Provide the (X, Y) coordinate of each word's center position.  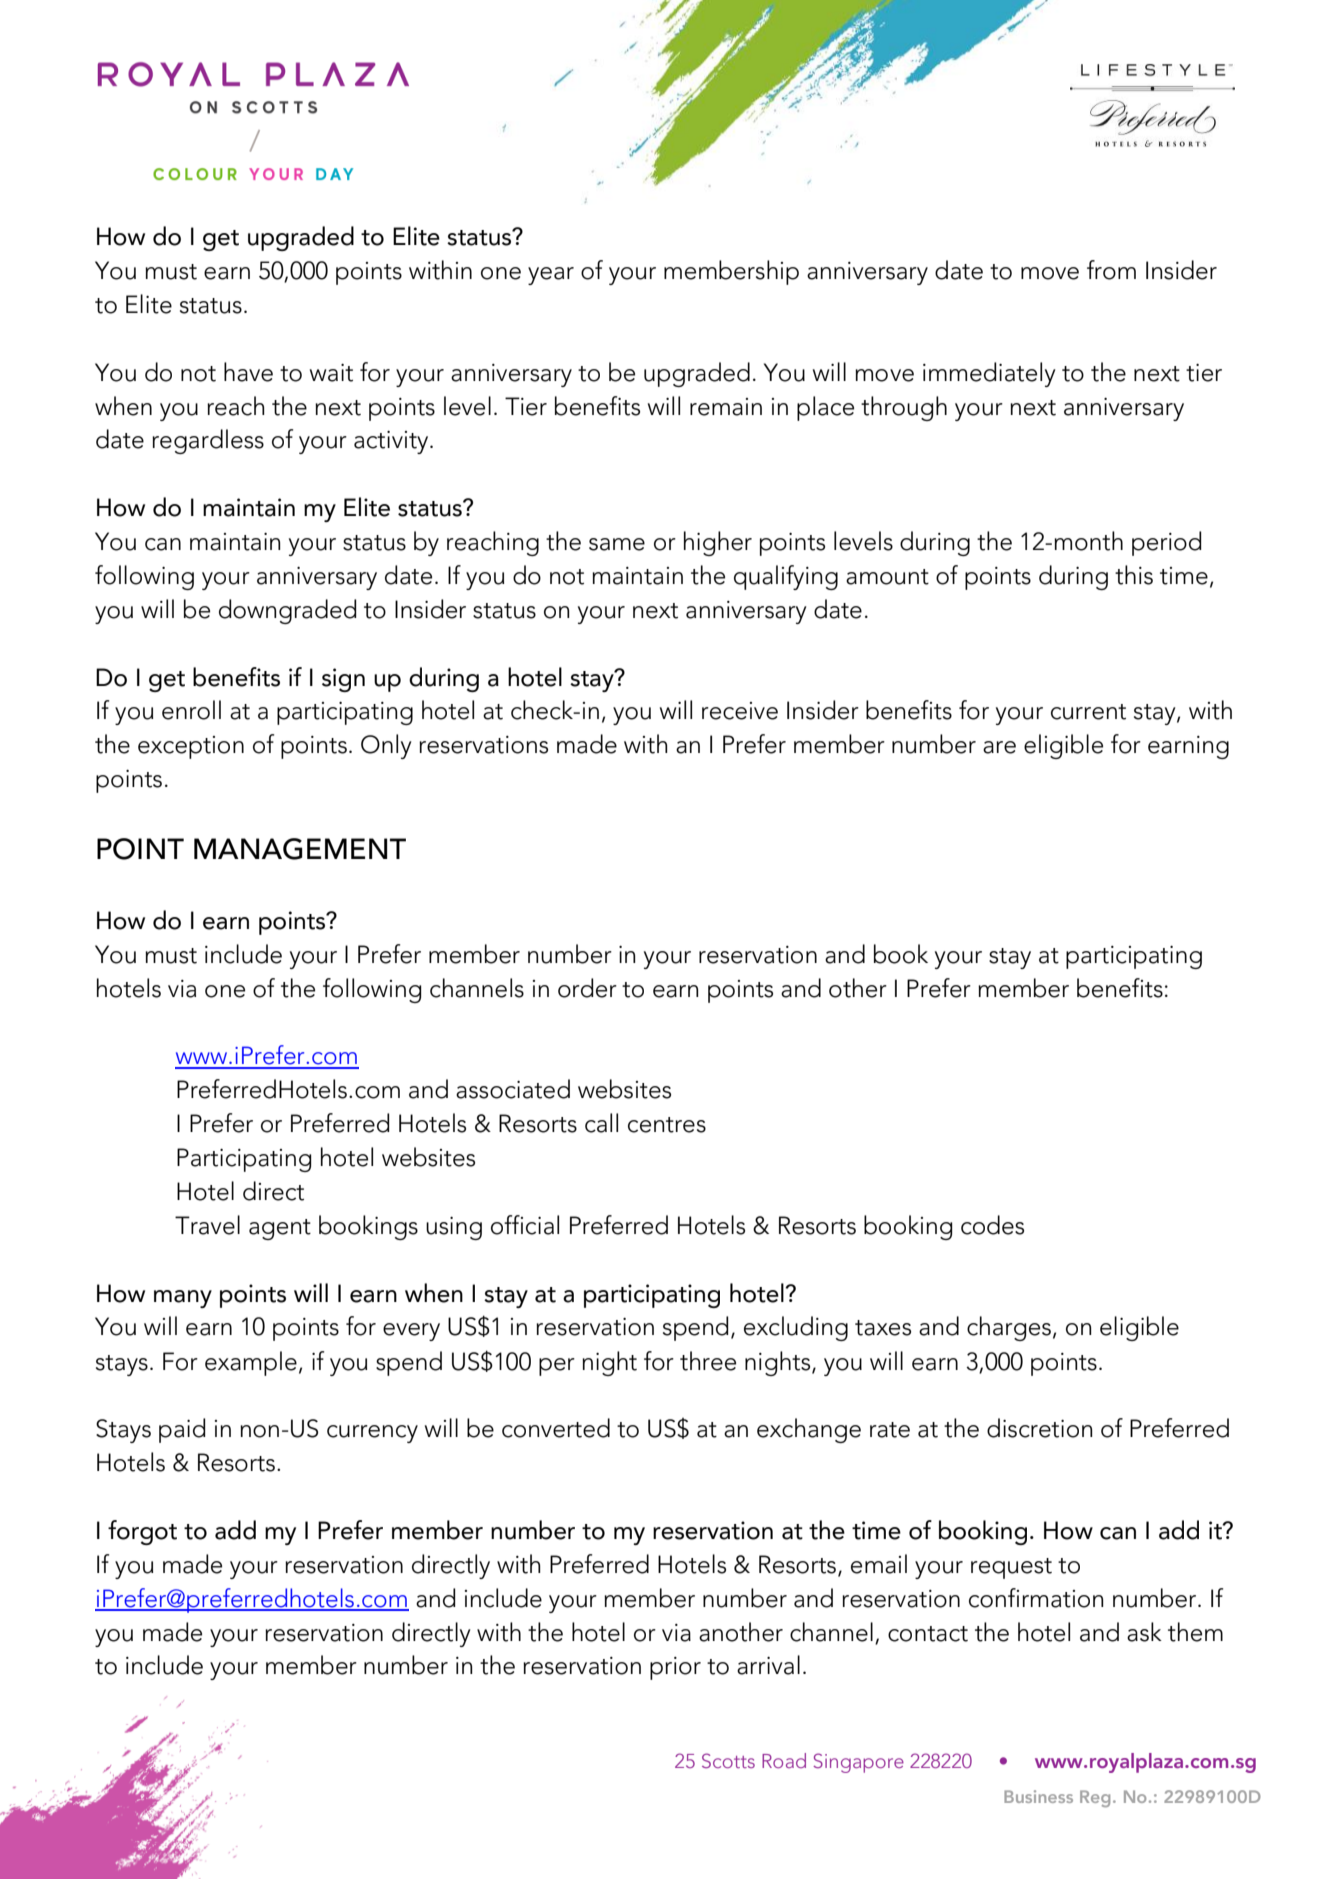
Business (1038, 1796)
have (248, 372)
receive (740, 711)
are (999, 747)
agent (280, 1229)
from (1111, 270)
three (708, 1361)
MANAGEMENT (300, 849)
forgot (142, 1532)
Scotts (728, 1760)
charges (1009, 1328)
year (551, 276)
